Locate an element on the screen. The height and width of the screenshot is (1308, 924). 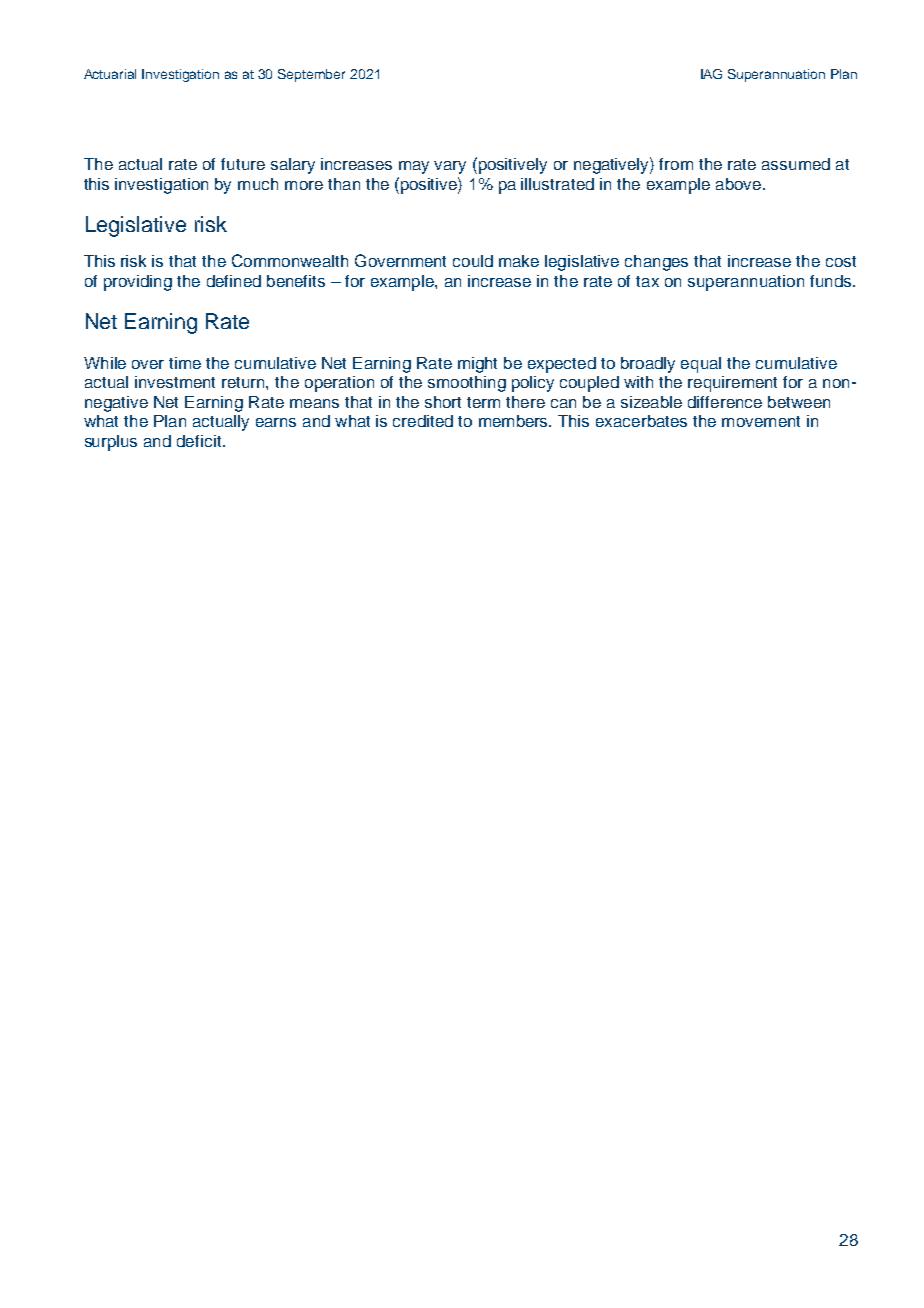
providing is located at coordinates (138, 283).
